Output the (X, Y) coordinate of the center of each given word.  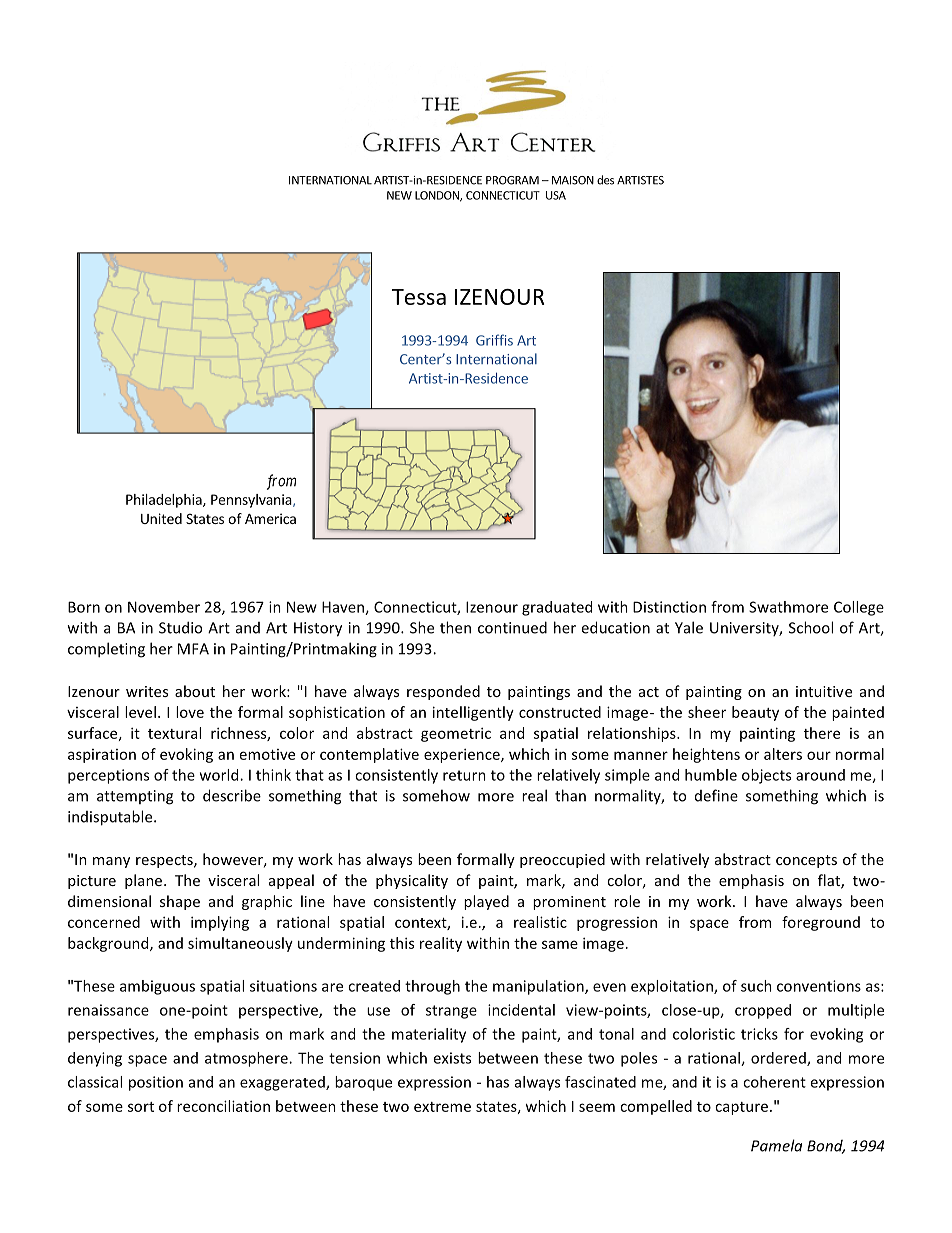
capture (741, 1108)
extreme (442, 1107)
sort (141, 1107)
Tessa (419, 297)
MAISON (573, 180)
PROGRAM (512, 180)
